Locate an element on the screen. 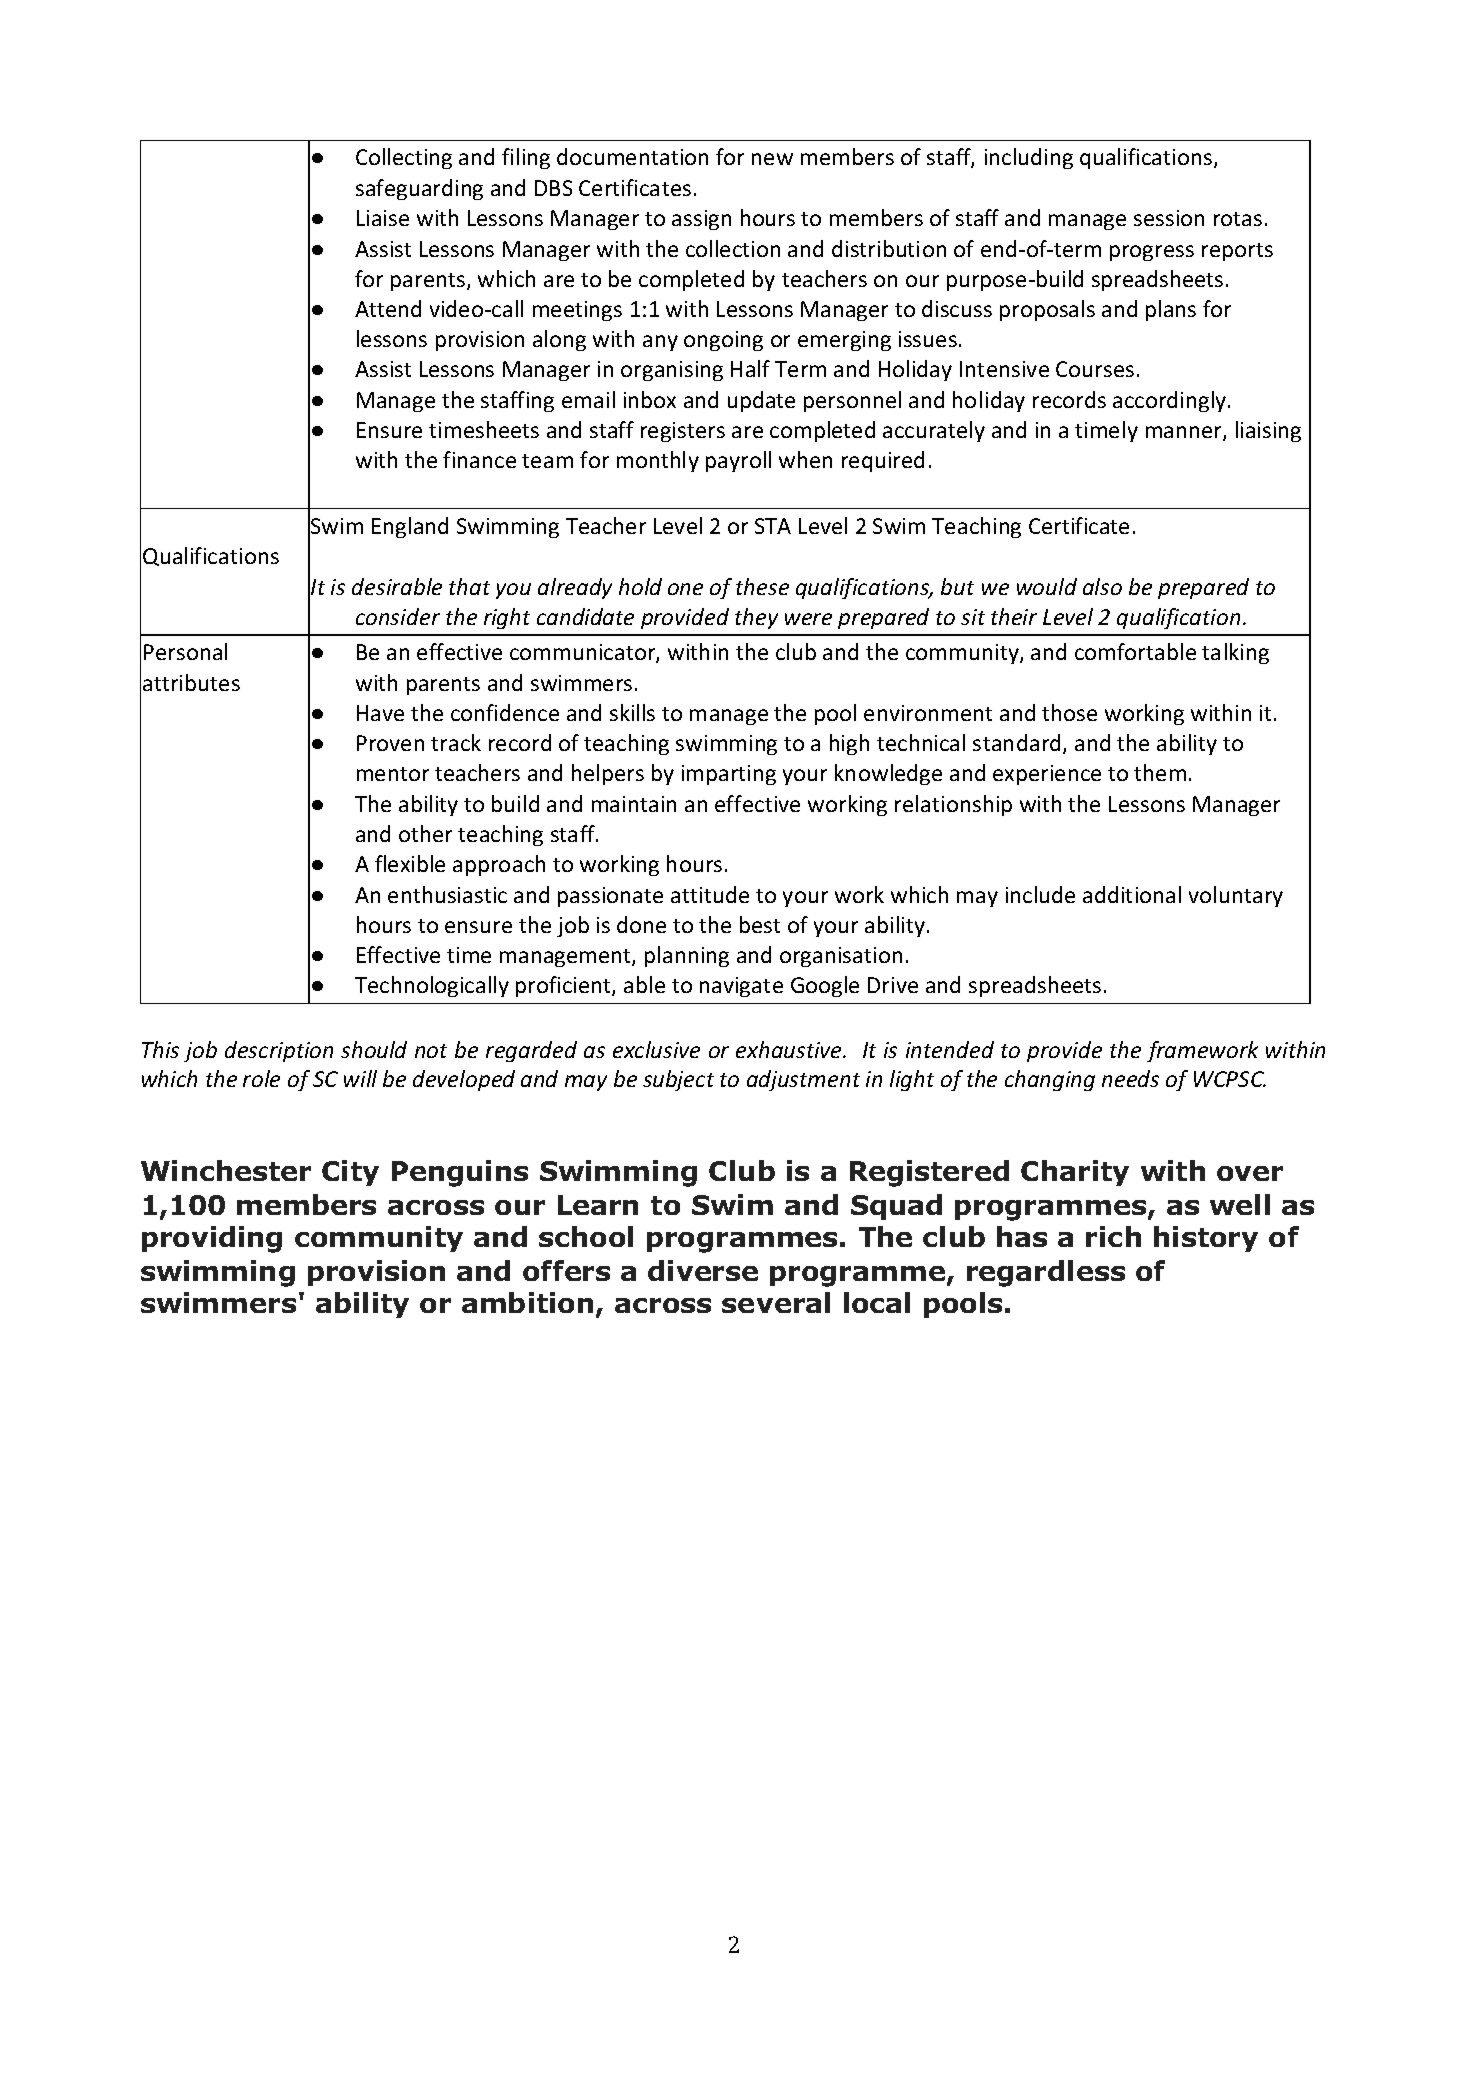 The width and height of the screenshot is (1468, 2076). providing is located at coordinates (212, 1239).
